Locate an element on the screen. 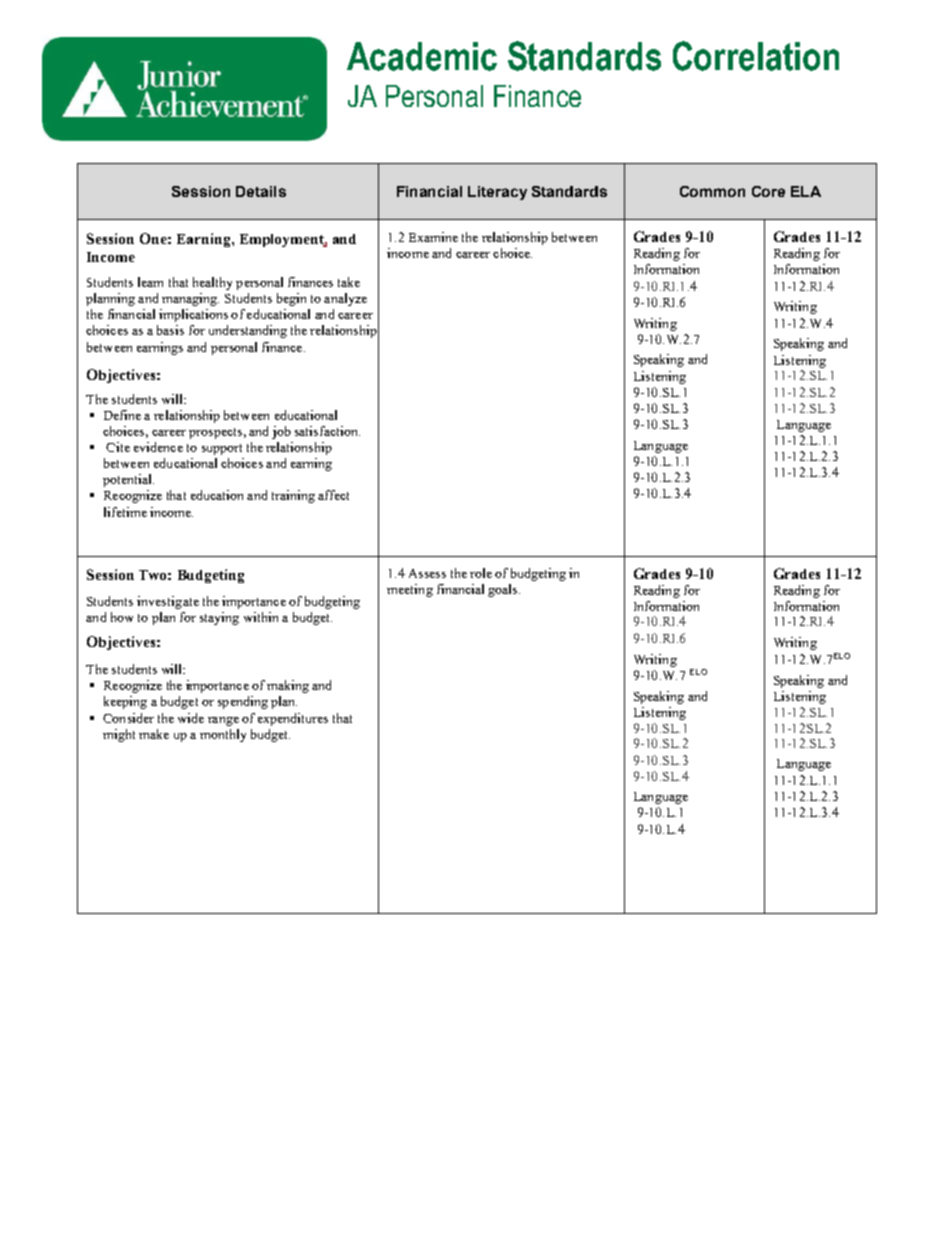 The width and height of the screenshot is (952, 1233). Correlation is located at coordinates (756, 56).
